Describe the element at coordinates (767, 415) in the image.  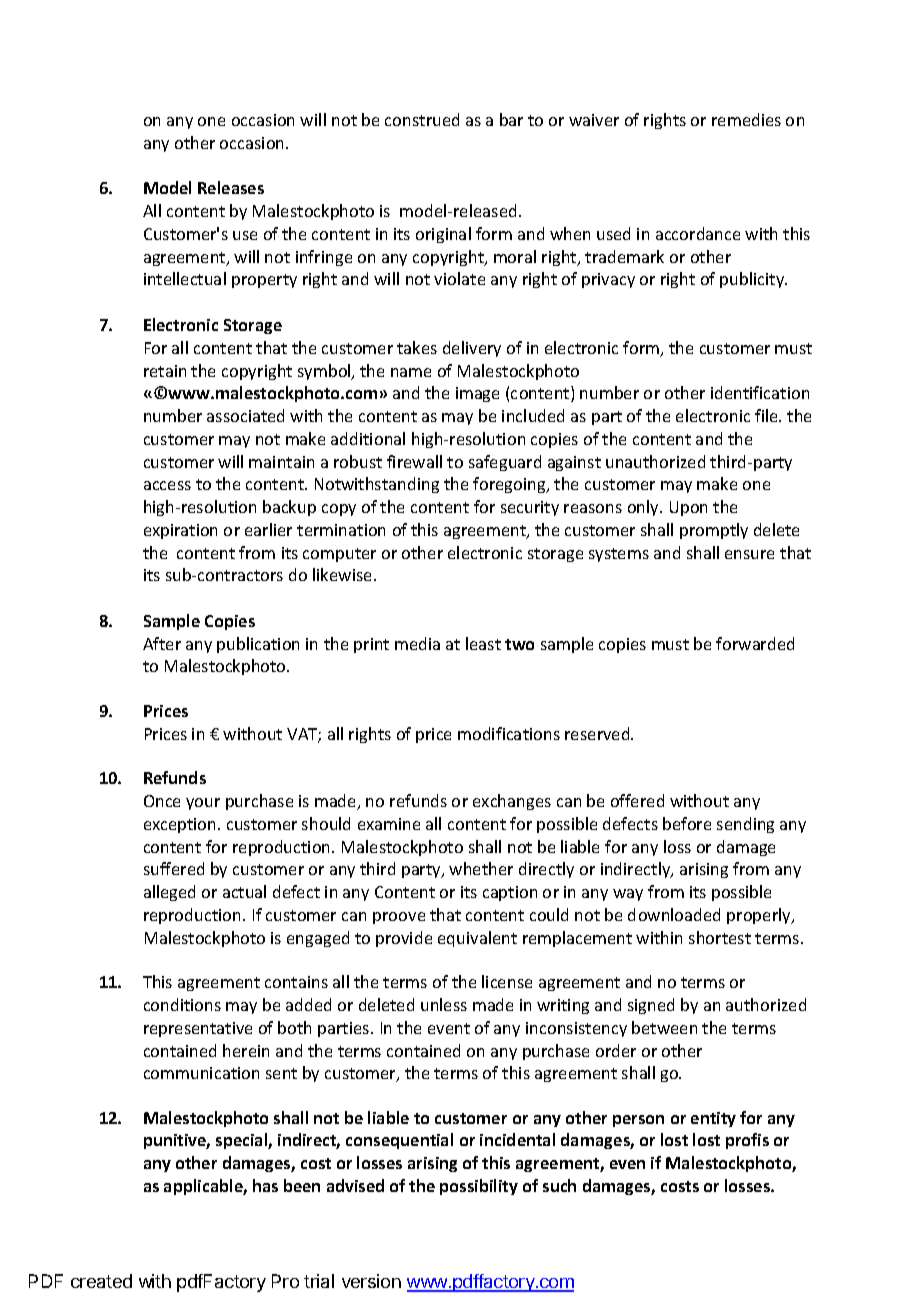
I see `file` at that location.
